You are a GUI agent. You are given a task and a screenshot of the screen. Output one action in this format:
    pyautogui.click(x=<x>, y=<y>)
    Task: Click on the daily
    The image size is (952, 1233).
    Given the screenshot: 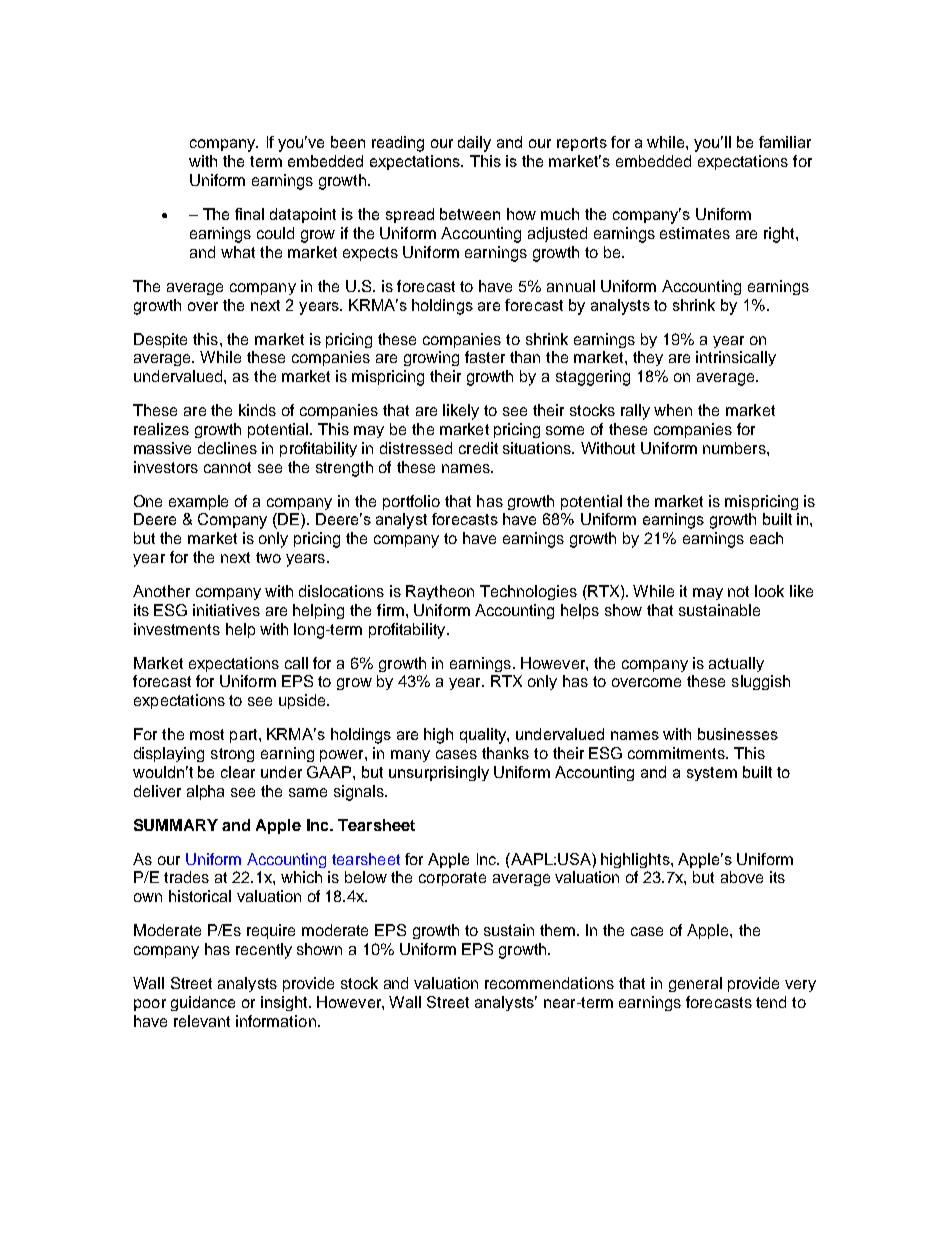 What is the action you would take?
    pyautogui.click(x=474, y=144)
